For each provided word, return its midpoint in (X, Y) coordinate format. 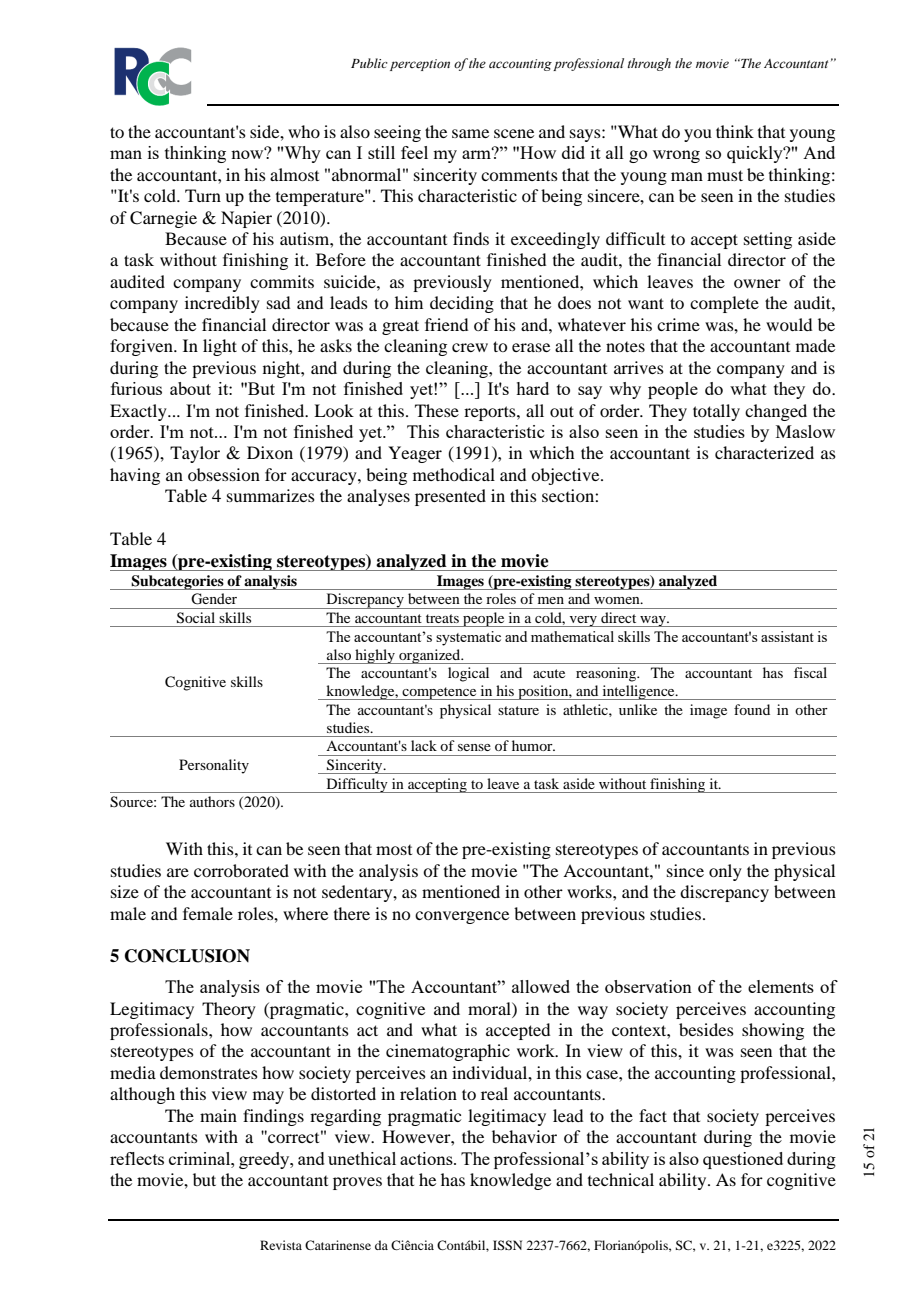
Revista (281, 1245)
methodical (454, 474)
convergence (462, 917)
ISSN (507, 1245)
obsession (224, 474)
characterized (764, 452)
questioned (743, 1160)
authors (212, 801)
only (725, 872)
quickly (756, 154)
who (304, 131)
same (470, 133)
